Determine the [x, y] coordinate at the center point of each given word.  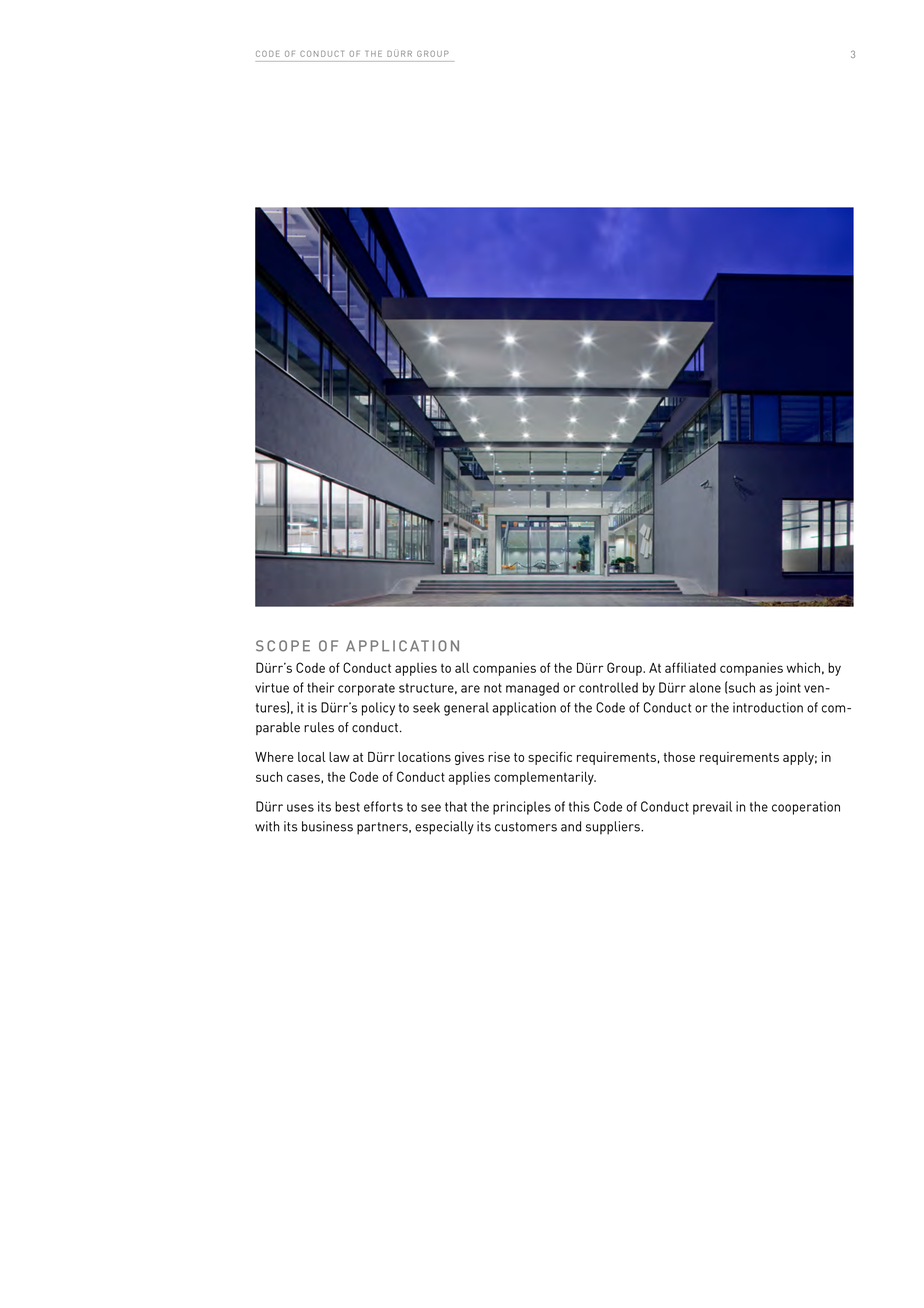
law [339, 757]
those [679, 757]
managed [532, 689]
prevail [712, 808]
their [321, 687]
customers [526, 827]
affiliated [690, 667]
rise [499, 757]
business [327, 826]
